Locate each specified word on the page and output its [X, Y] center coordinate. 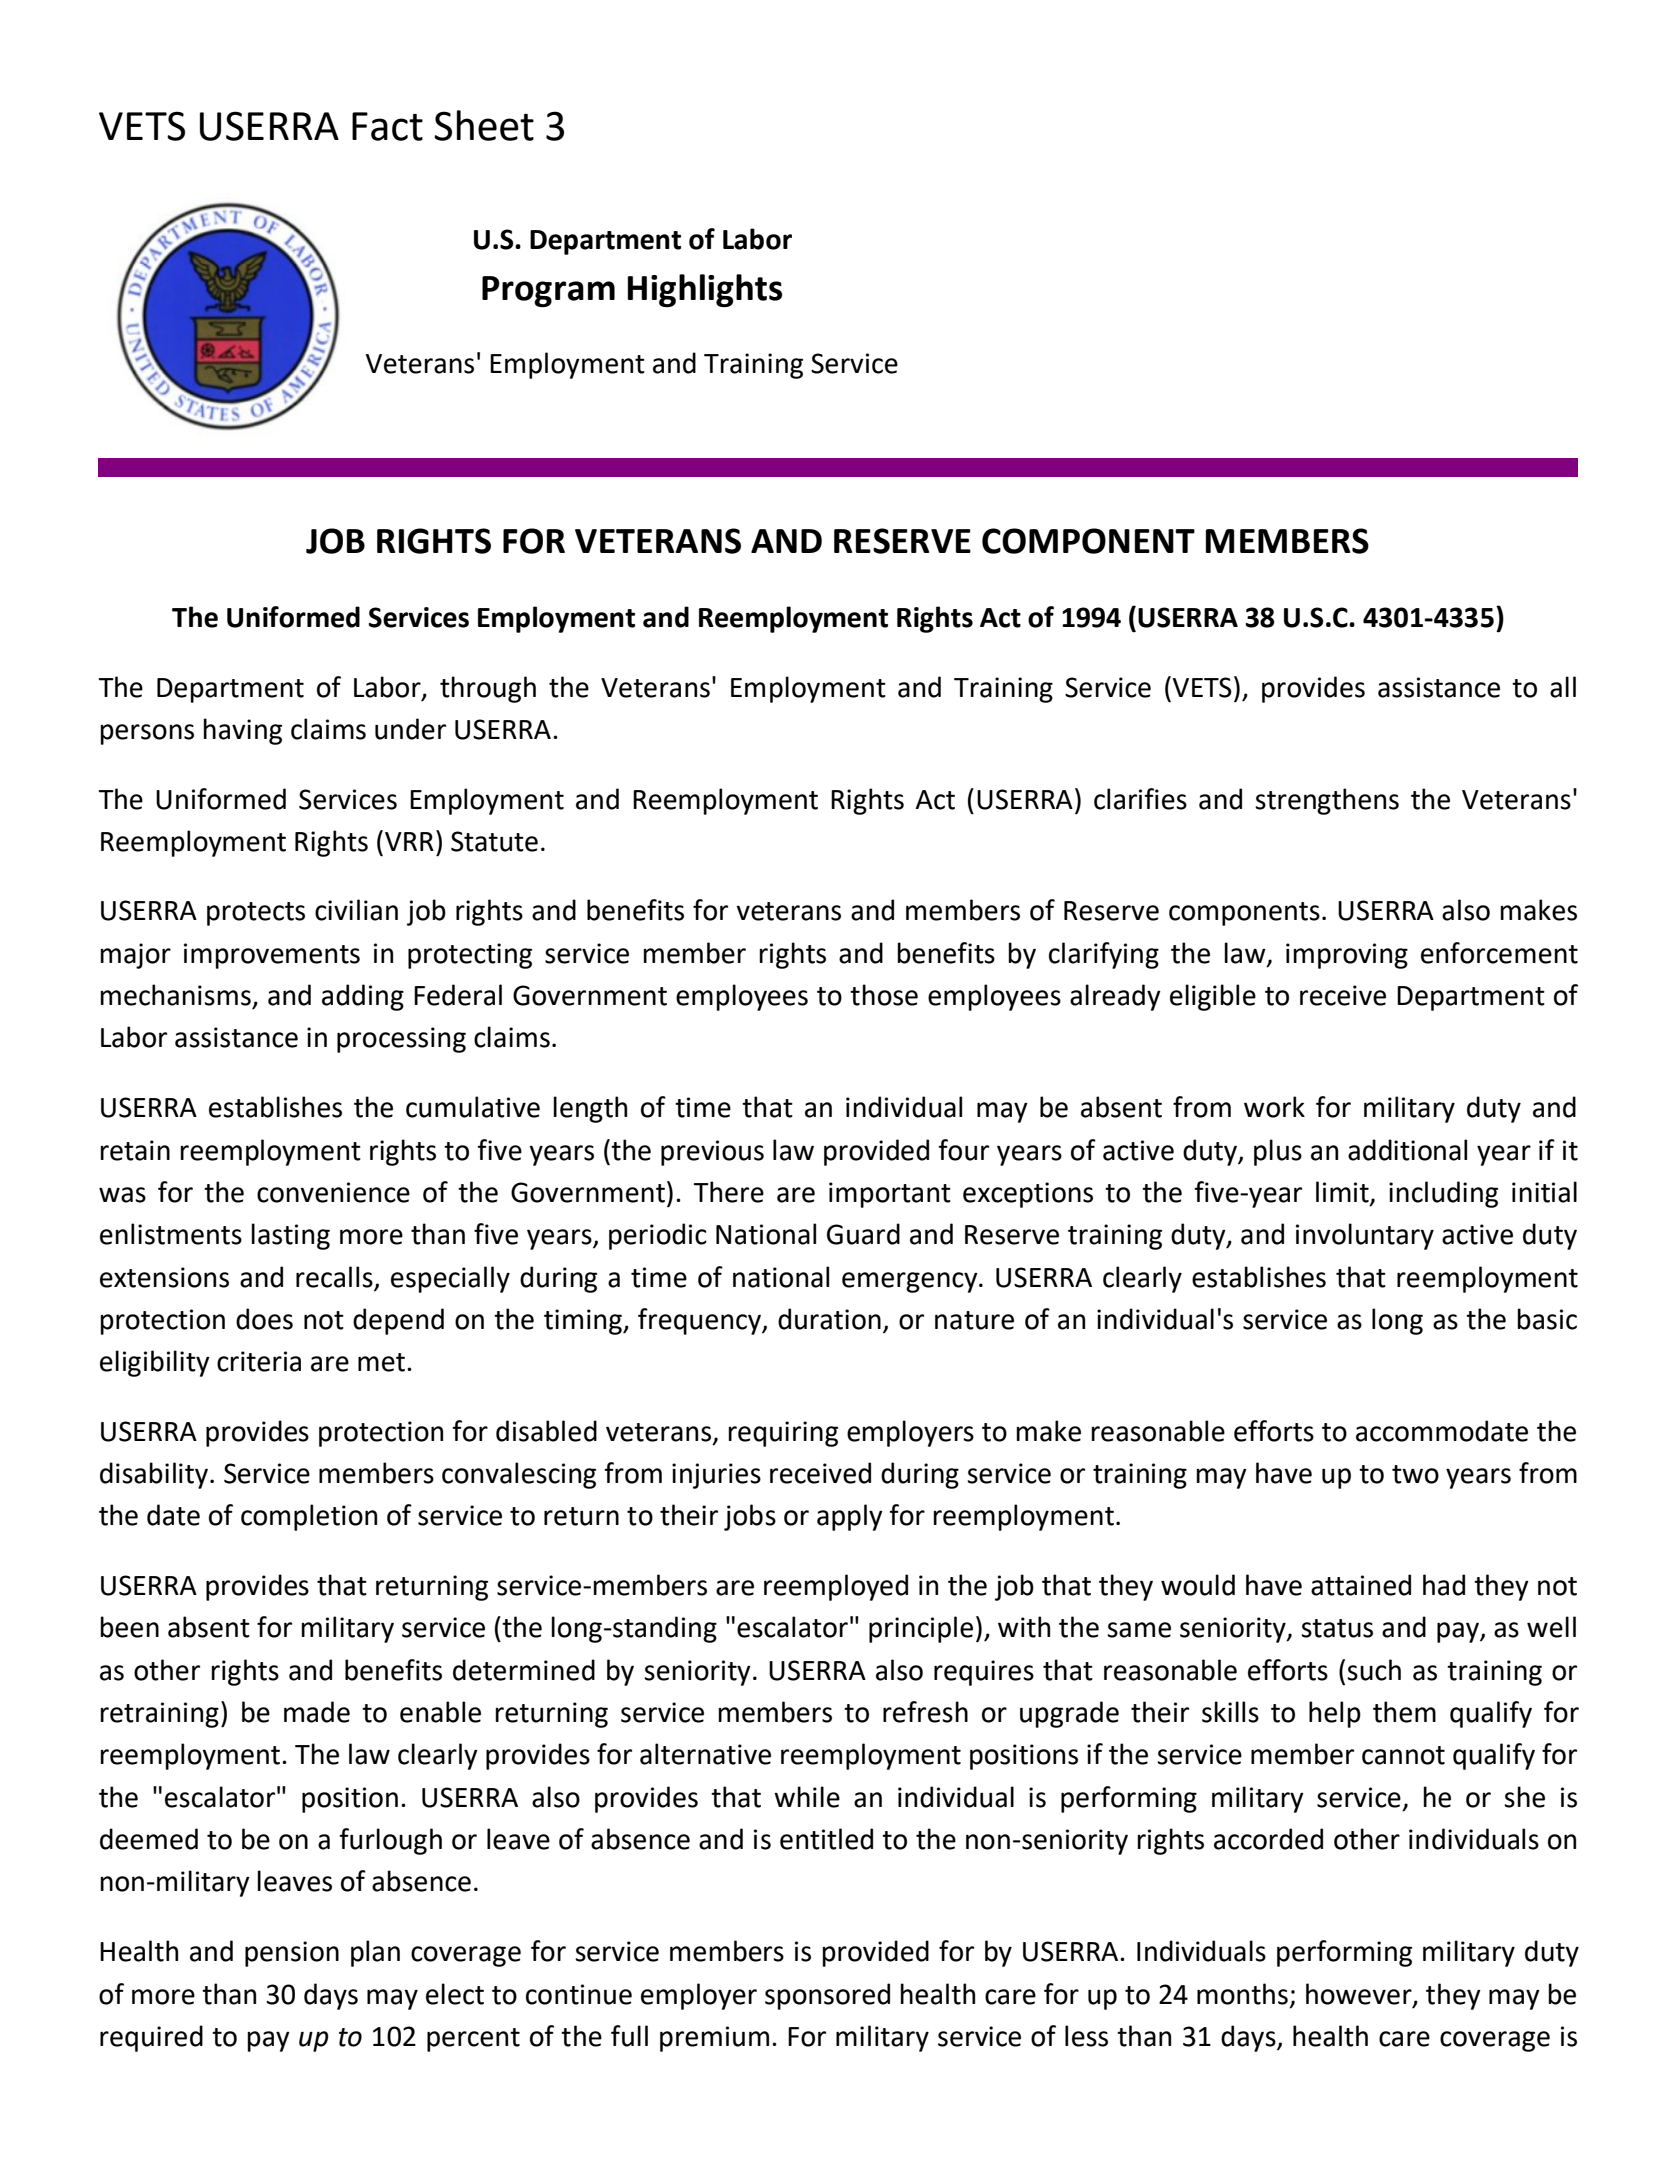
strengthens [1327, 801]
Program [548, 291]
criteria [259, 1361]
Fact [387, 126]
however [1360, 1994]
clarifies [1140, 799]
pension [292, 1954]
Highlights [705, 290]
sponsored [827, 1996]
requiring [783, 1434]
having [242, 731]
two [1415, 1474]
